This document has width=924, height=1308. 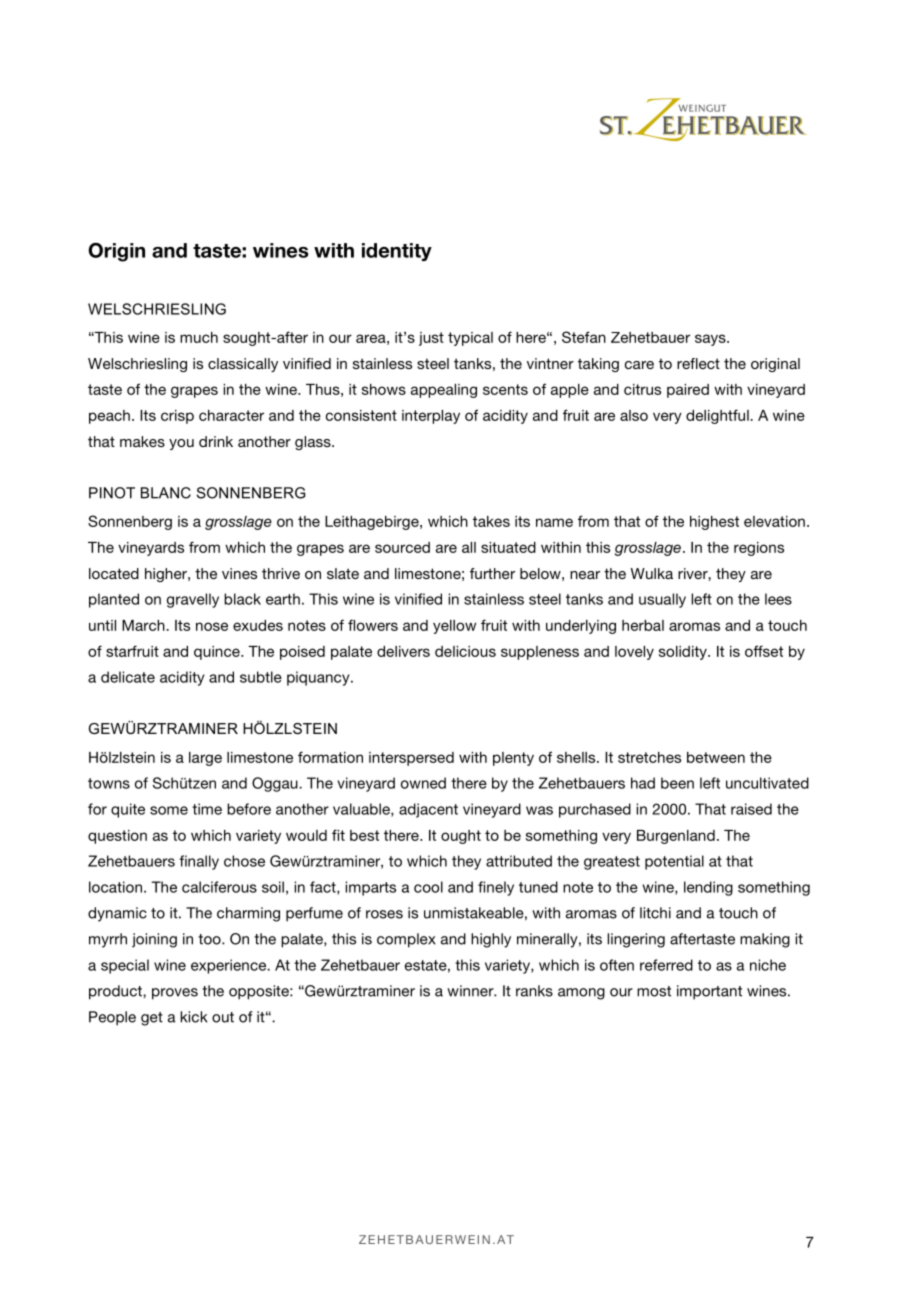 What do you see at coordinates (207, 809) in the document?
I see `time` at bounding box center [207, 809].
